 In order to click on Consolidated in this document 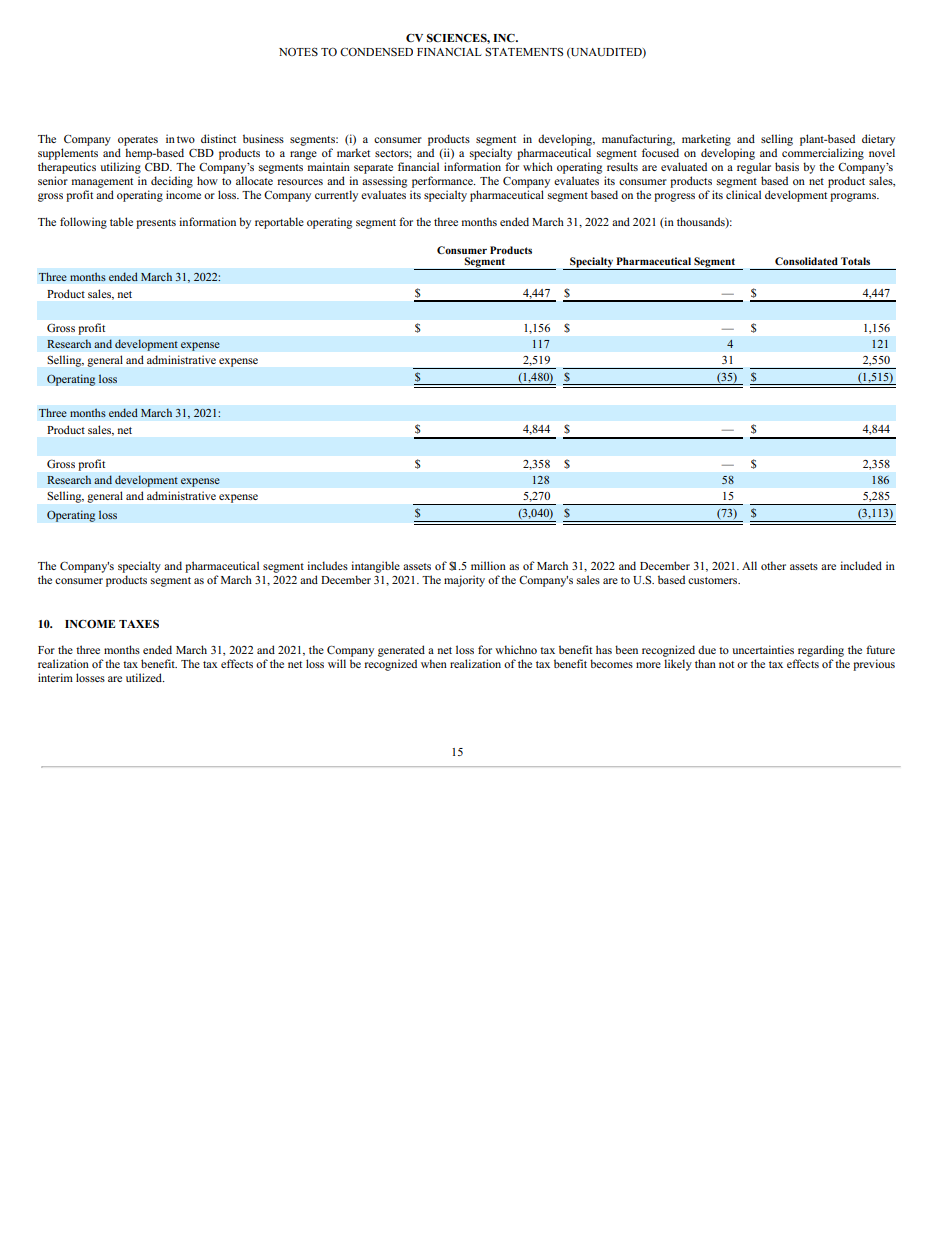, I will do `click(806, 261)`.
